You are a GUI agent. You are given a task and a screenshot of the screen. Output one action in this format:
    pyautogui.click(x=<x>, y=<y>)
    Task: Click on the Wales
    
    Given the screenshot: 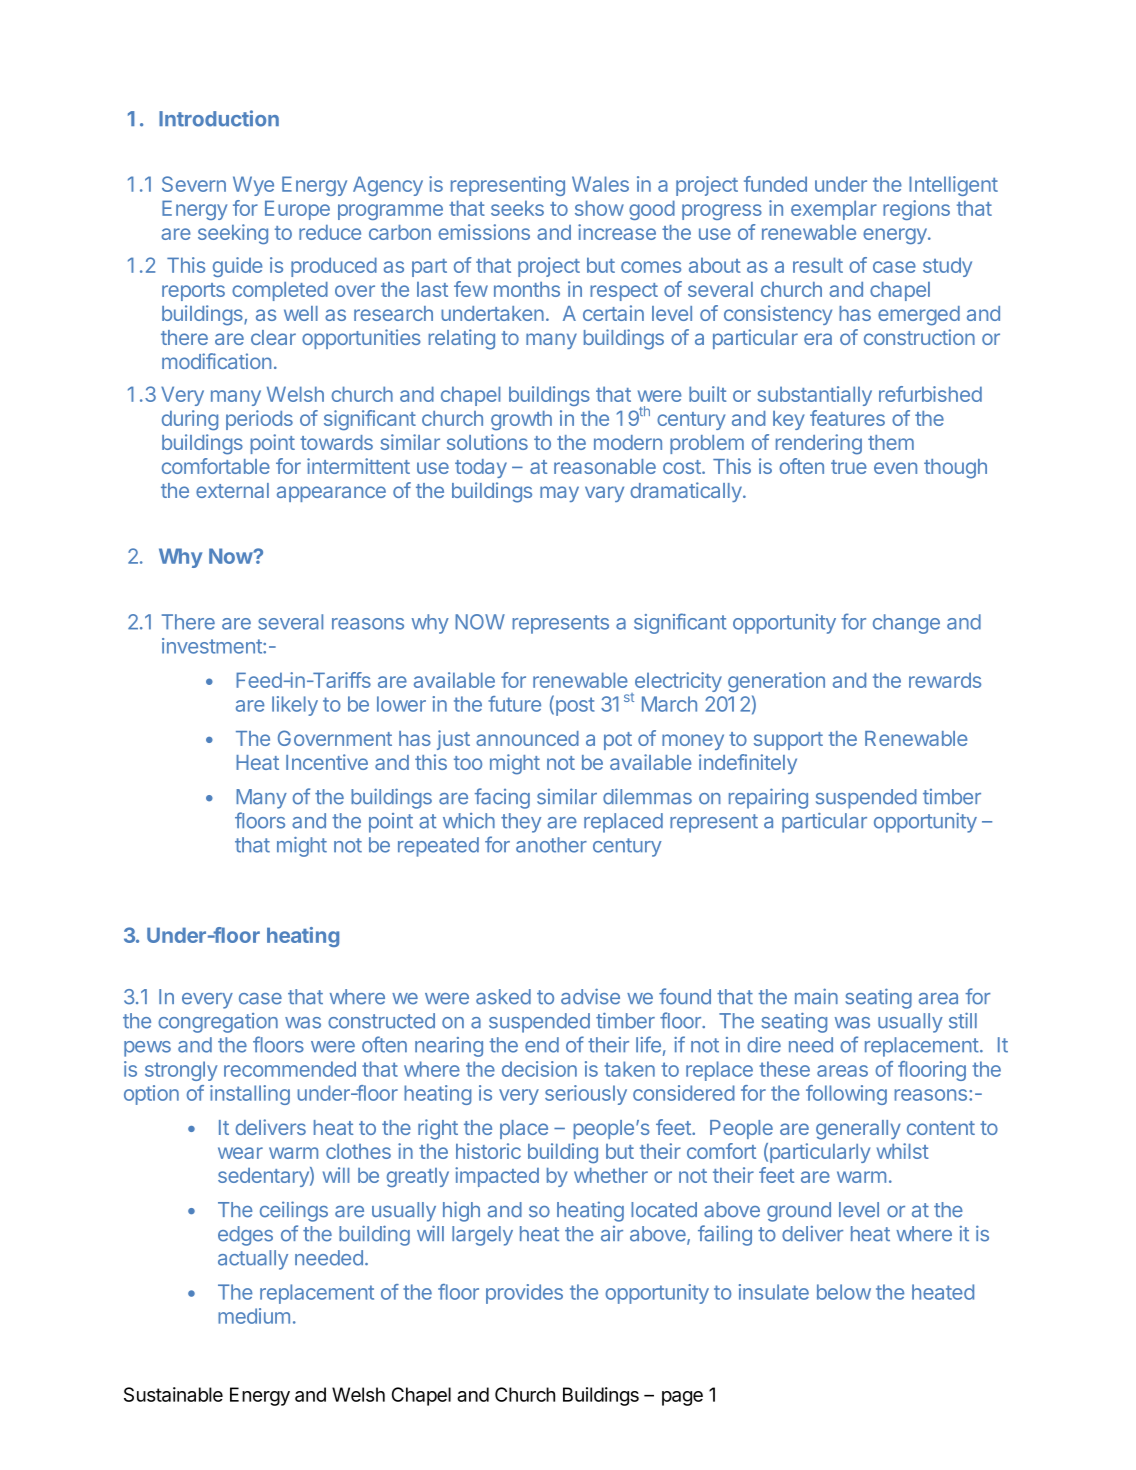 What is the action you would take?
    pyautogui.click(x=600, y=184)
